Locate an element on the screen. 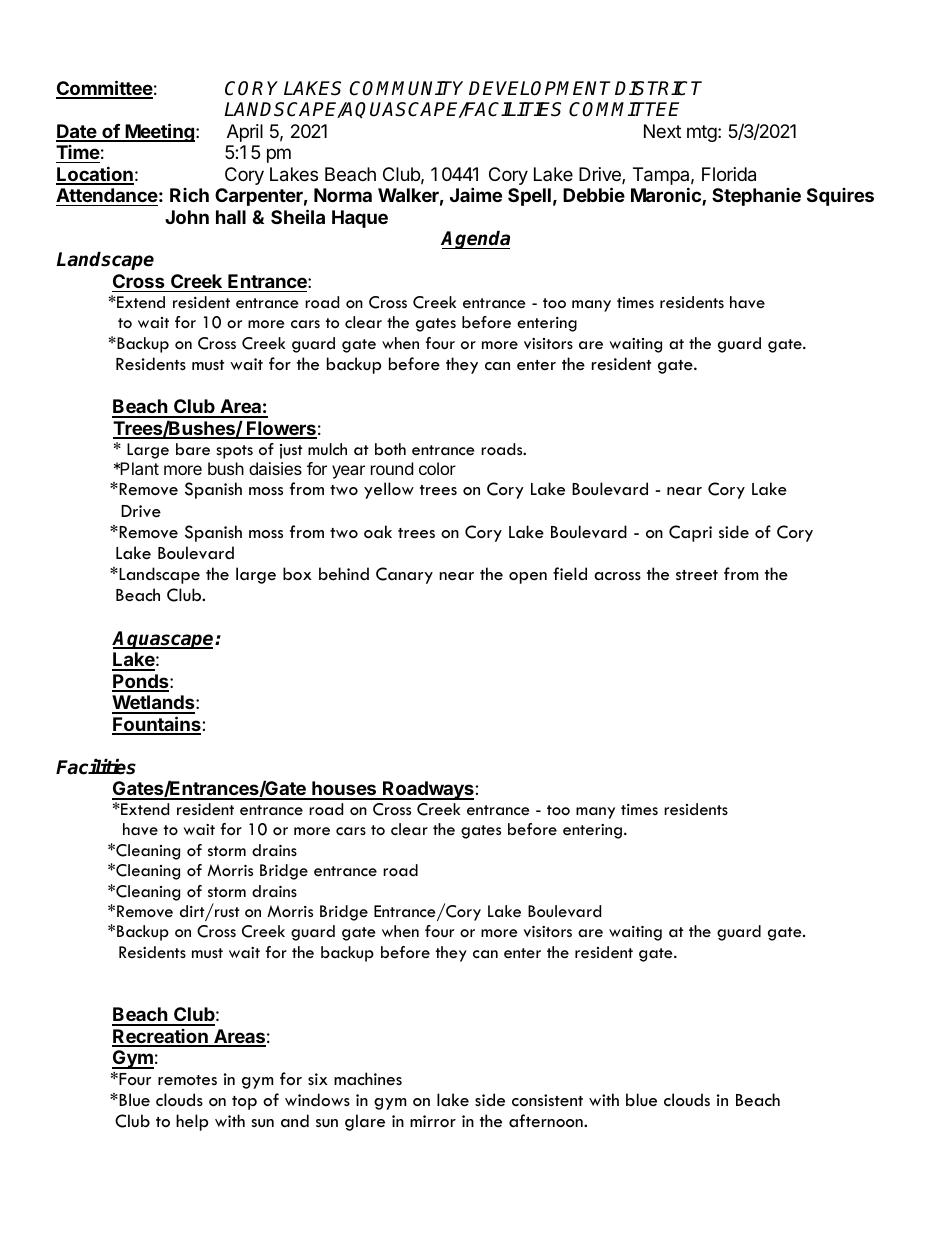 The image size is (952, 1233). bare is located at coordinates (193, 449).
